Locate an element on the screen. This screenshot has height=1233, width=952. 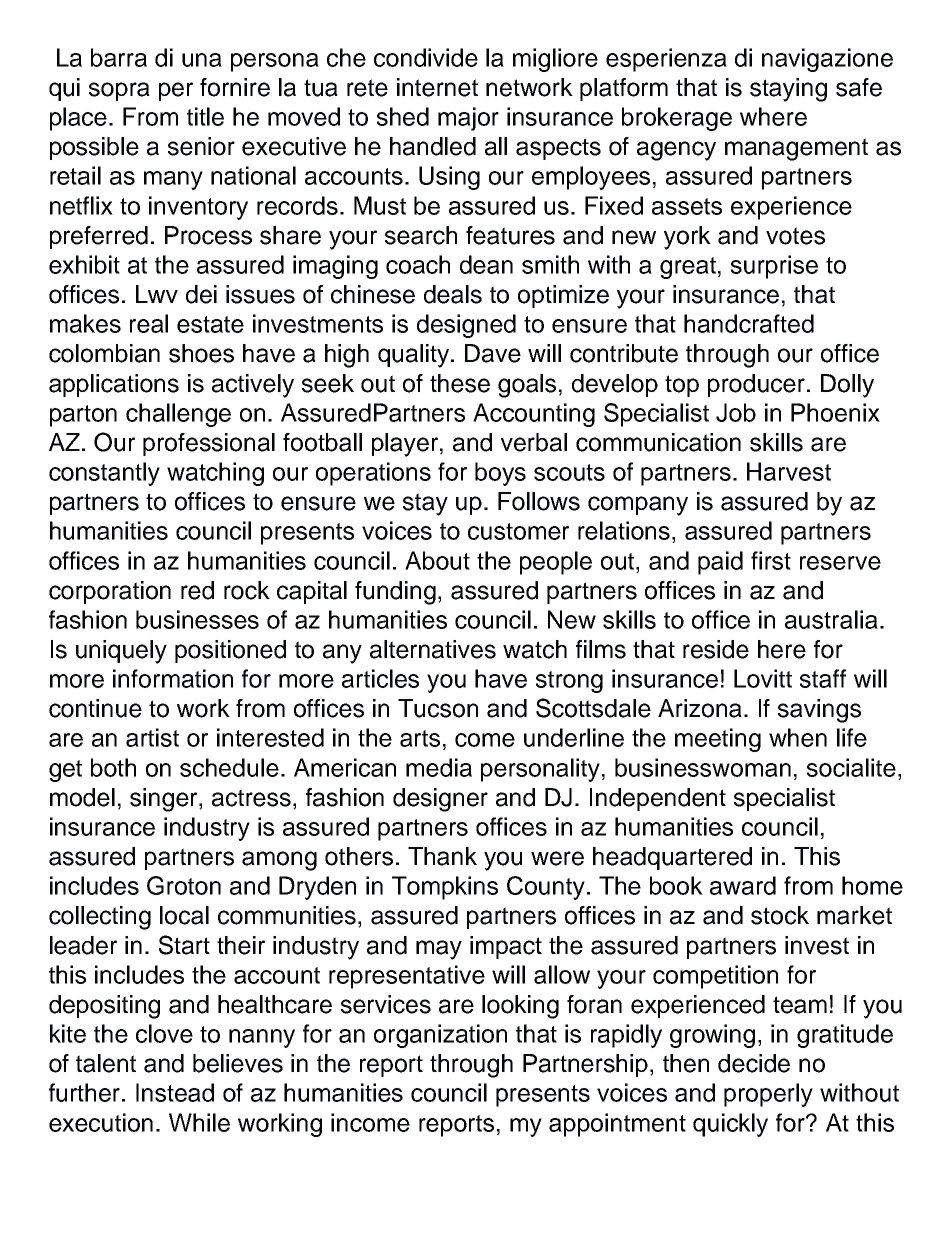
properly is located at coordinates (768, 1095).
